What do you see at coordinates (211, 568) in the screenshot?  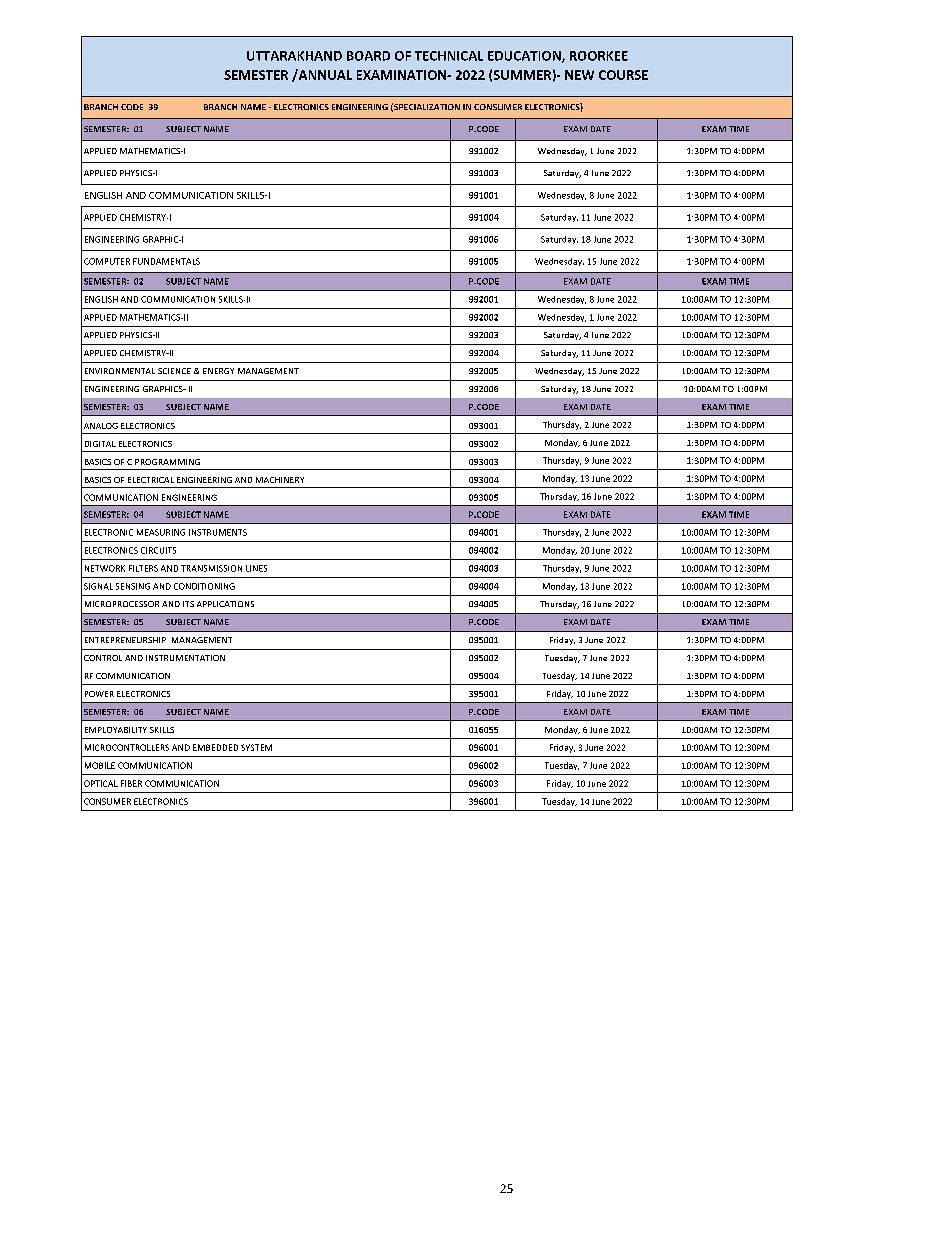 I see `TRANSMISSION` at bounding box center [211, 568].
